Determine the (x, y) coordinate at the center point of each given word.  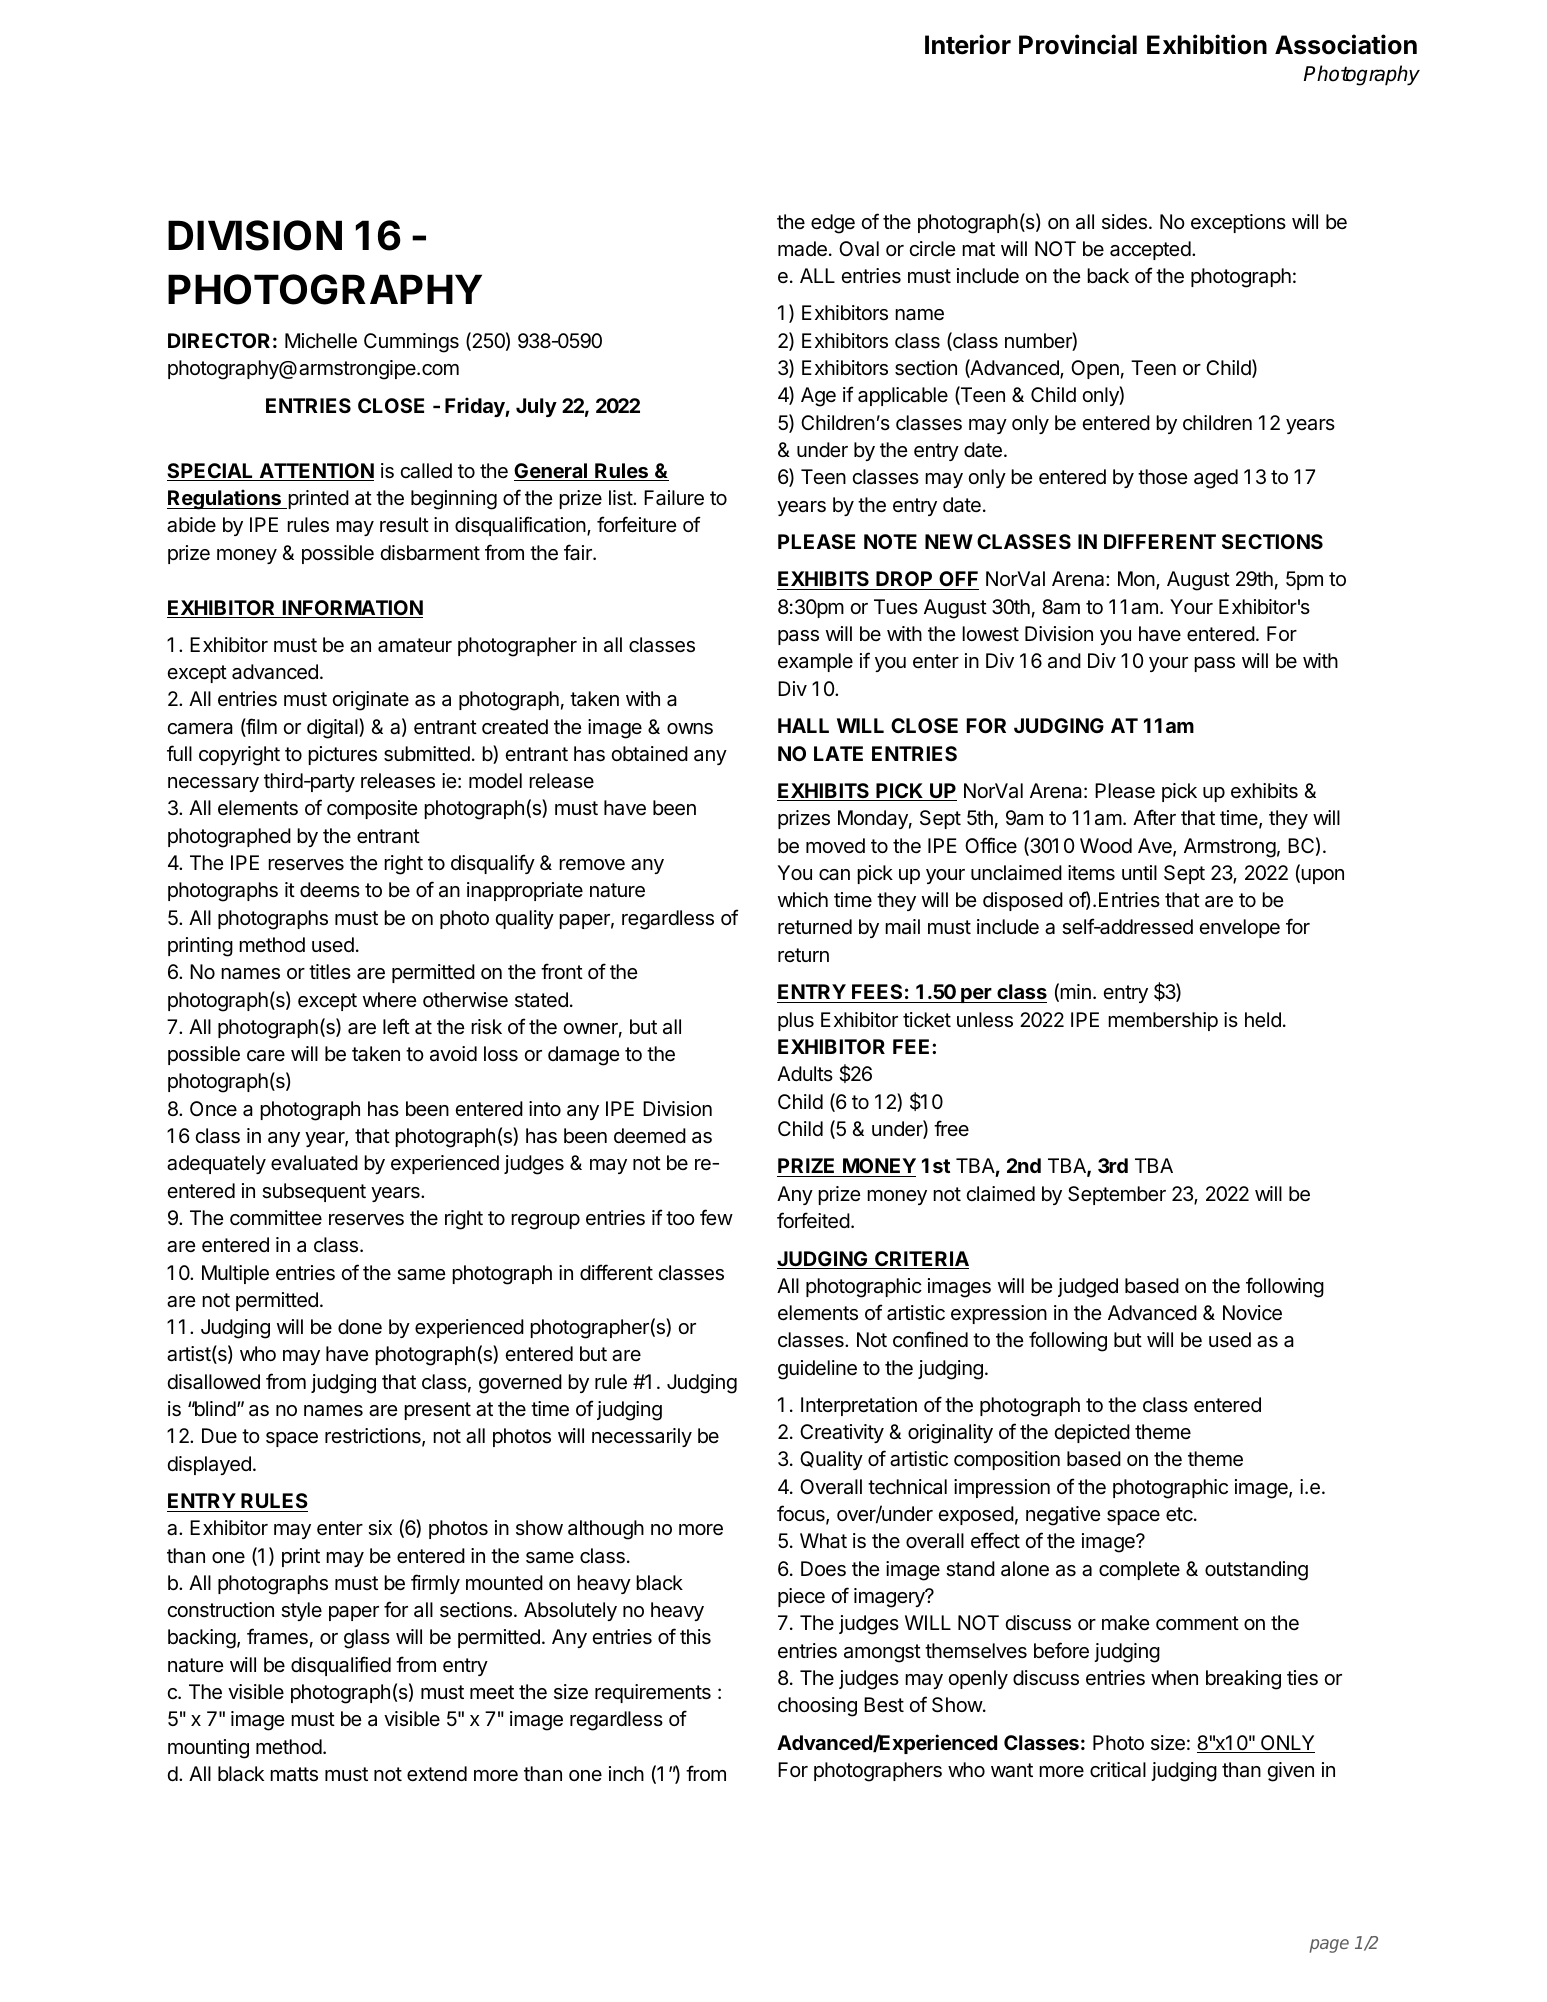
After (1154, 817)
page (1329, 1946)
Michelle (321, 341)
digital (333, 728)
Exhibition (1207, 44)
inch (626, 1773)
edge (833, 224)
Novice (1252, 1313)
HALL (803, 725)
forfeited (813, 1220)
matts (294, 1774)
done (360, 1326)
